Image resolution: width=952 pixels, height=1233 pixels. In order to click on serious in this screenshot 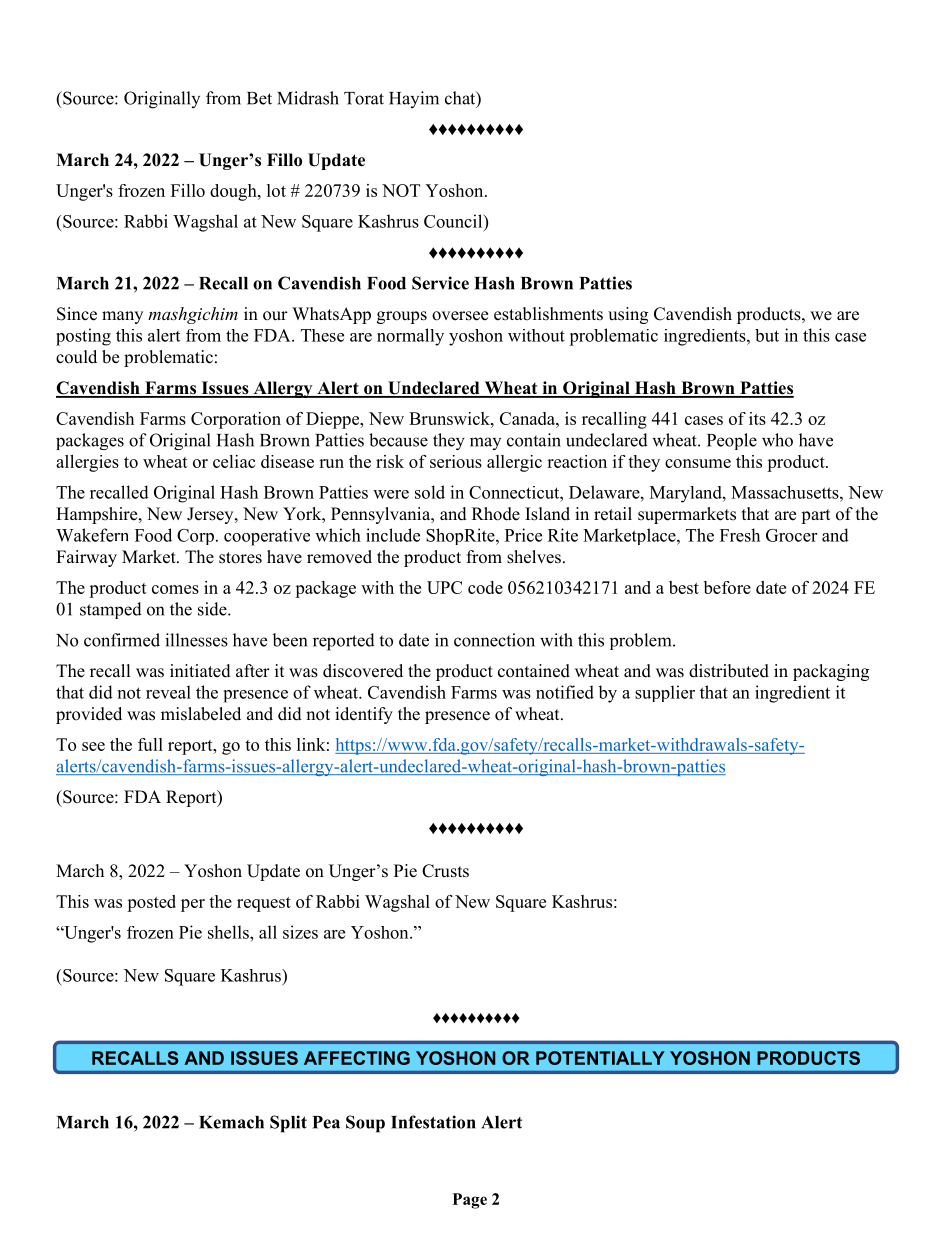, I will do `click(456, 461)`.
